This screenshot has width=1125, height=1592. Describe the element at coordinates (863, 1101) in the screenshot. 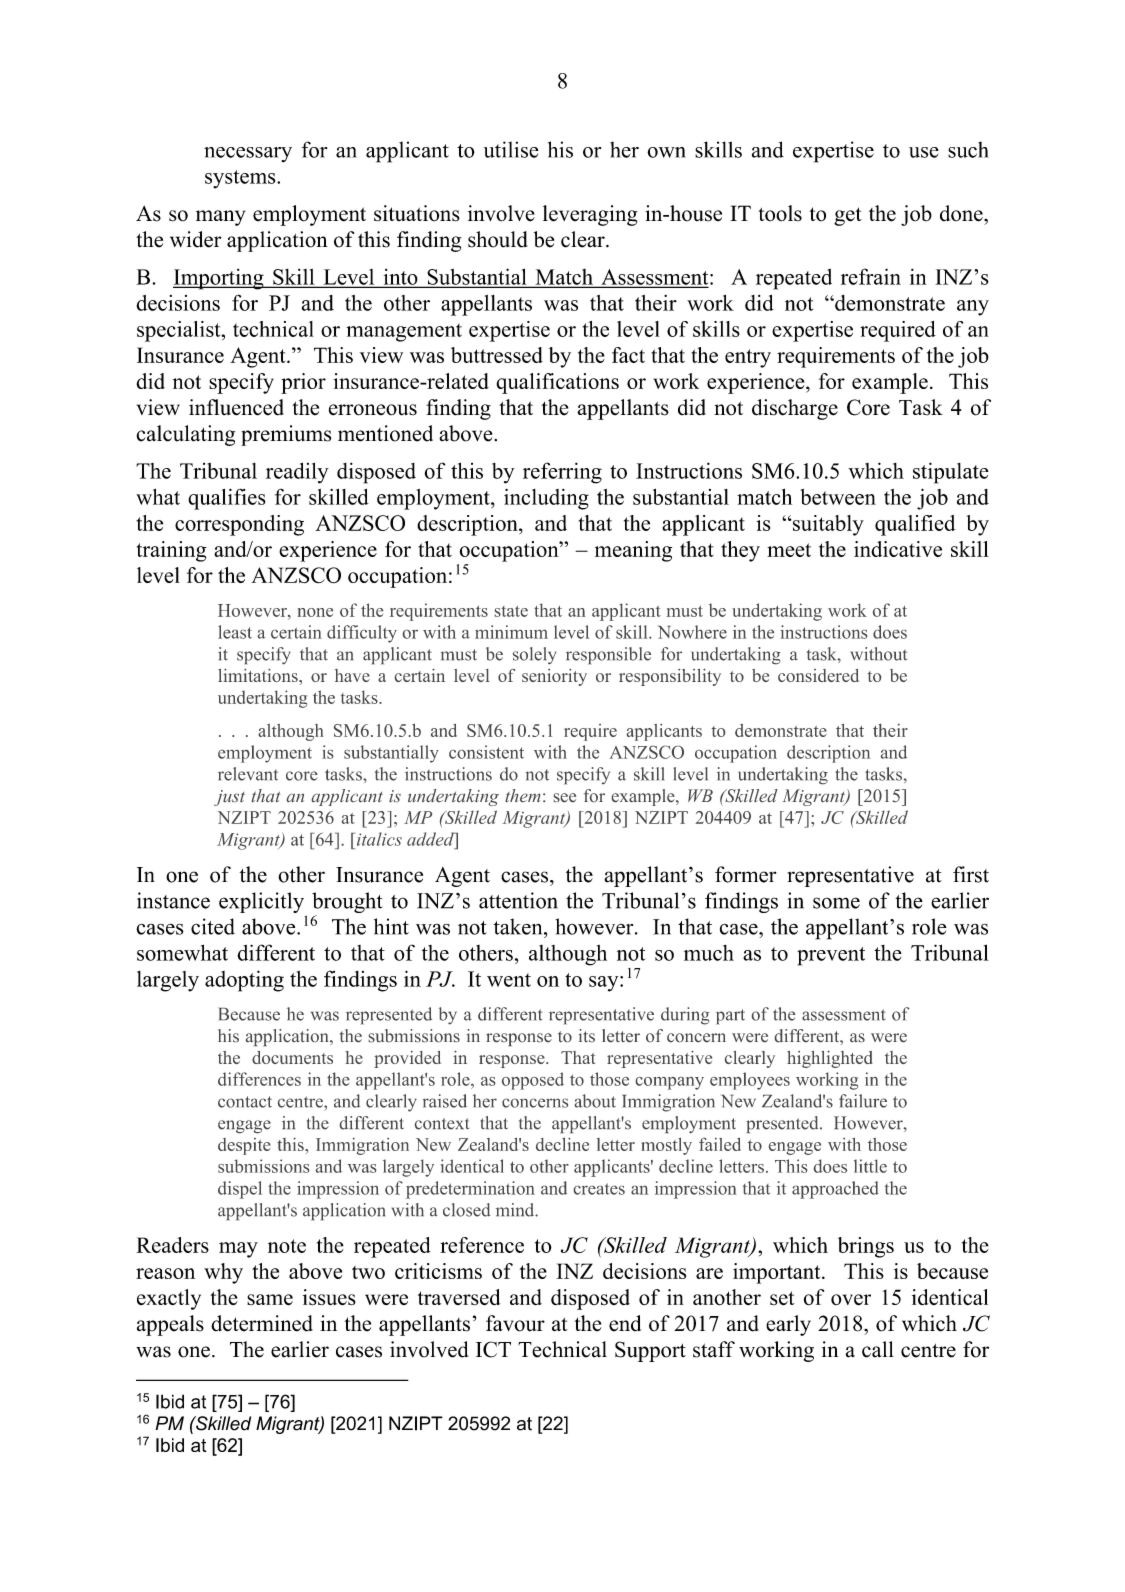

I see `failure` at that location.
